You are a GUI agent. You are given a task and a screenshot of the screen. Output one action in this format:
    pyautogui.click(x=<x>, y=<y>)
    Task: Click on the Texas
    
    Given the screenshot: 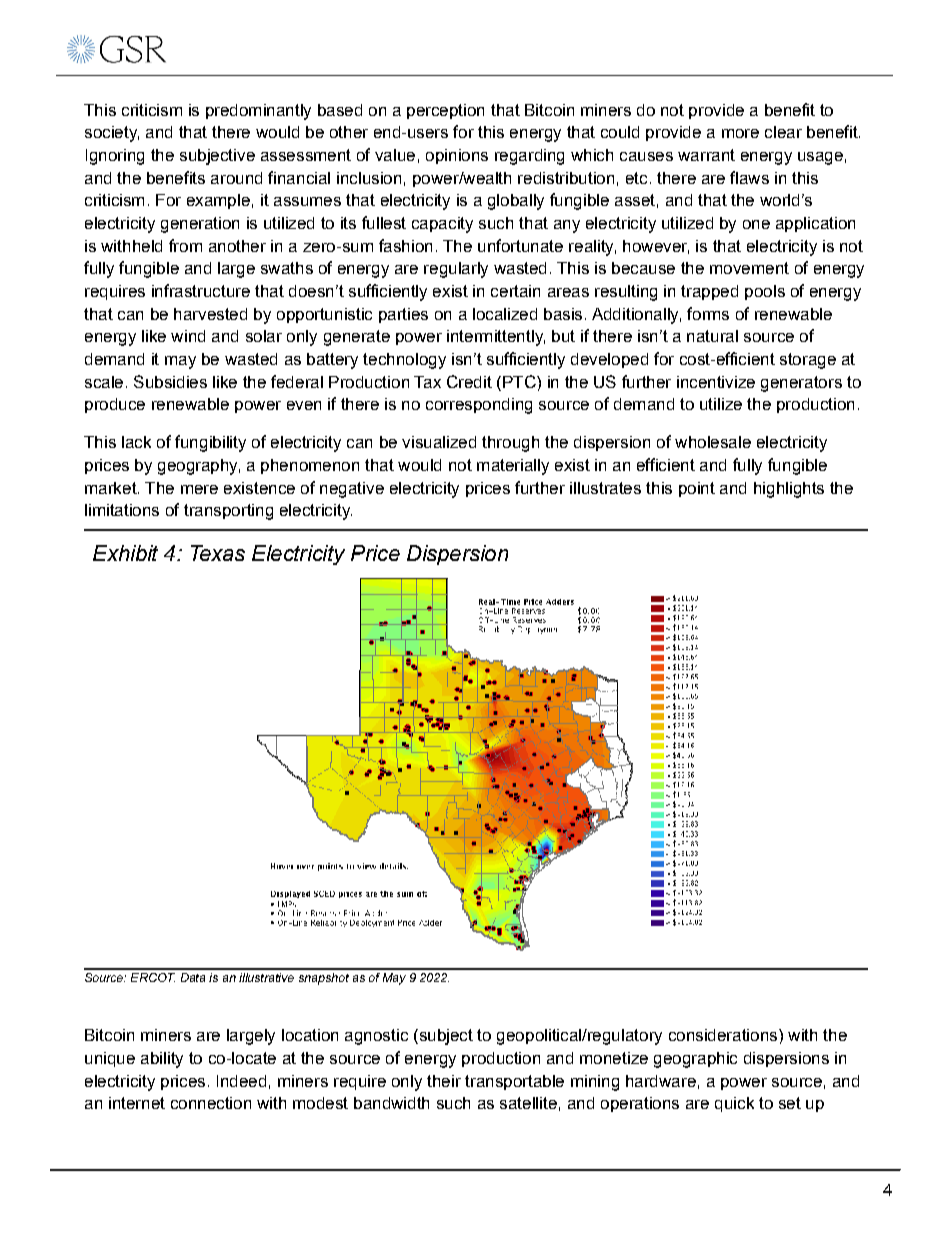 What is the action you would take?
    pyautogui.click(x=218, y=553)
